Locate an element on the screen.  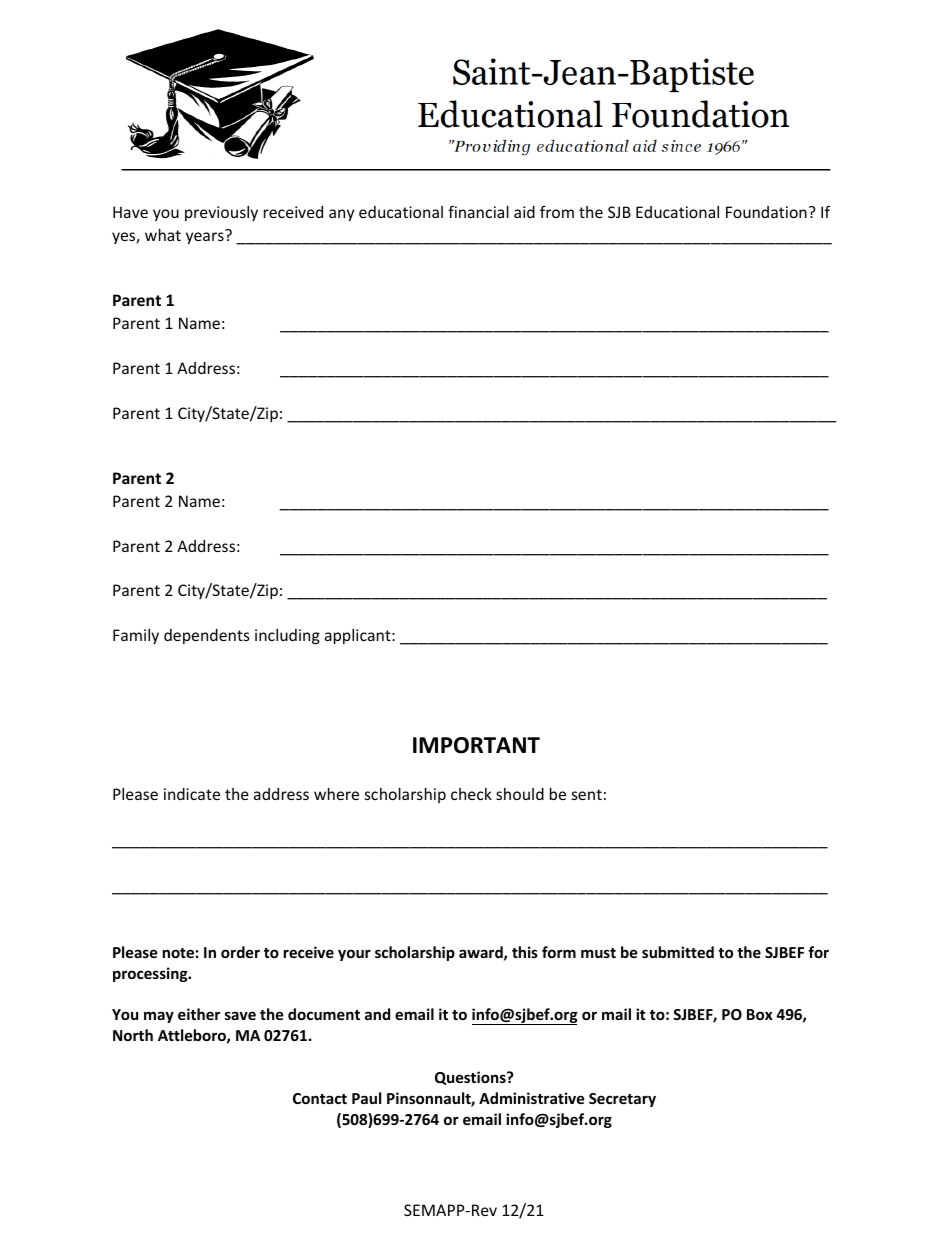
Foundation is located at coordinates (766, 212).
